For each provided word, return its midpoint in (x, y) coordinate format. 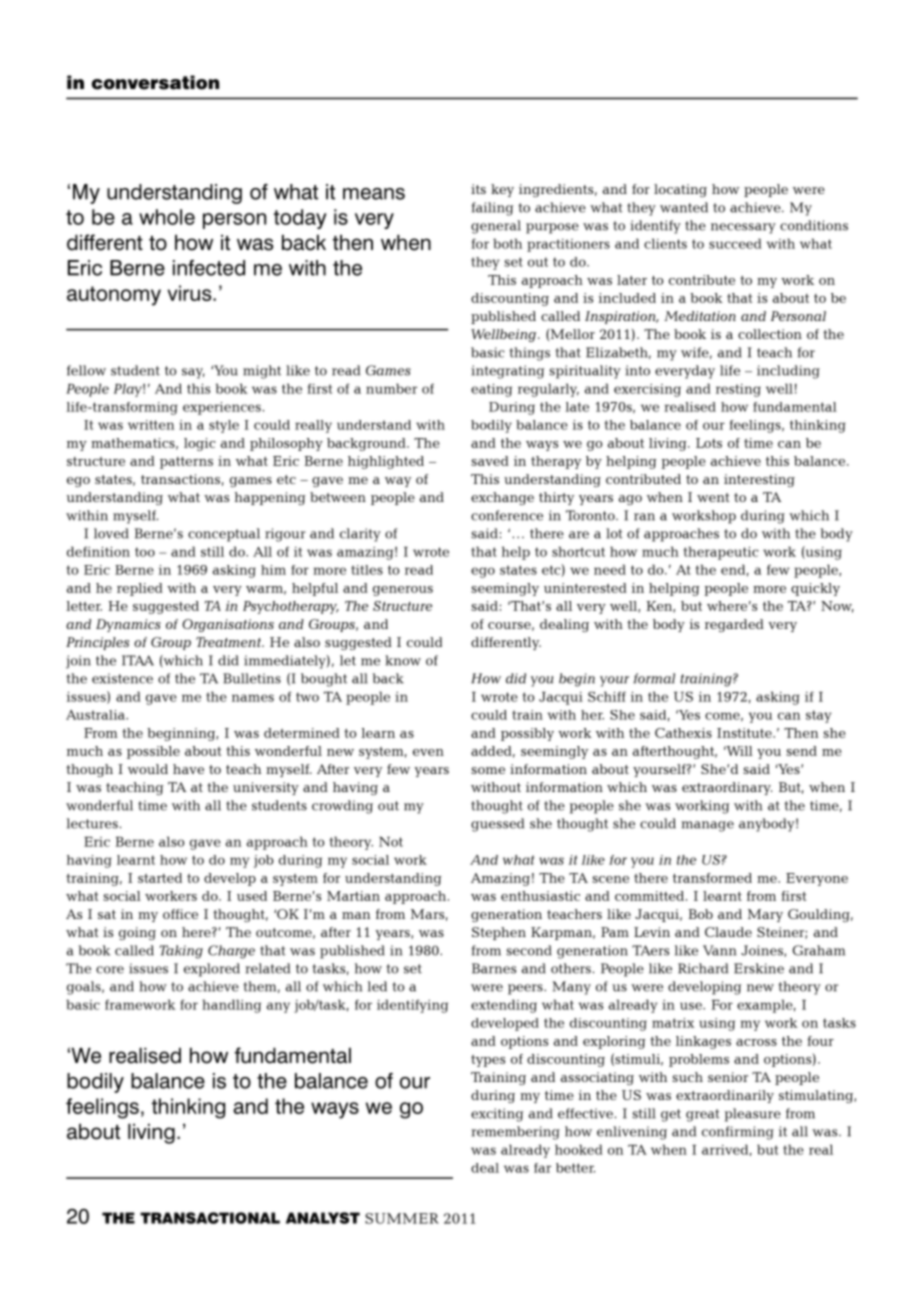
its (478, 189)
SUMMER (402, 1218)
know (403, 660)
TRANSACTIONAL (210, 1218)
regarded (734, 625)
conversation (155, 82)
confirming (738, 1133)
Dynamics (128, 625)
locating (680, 190)
